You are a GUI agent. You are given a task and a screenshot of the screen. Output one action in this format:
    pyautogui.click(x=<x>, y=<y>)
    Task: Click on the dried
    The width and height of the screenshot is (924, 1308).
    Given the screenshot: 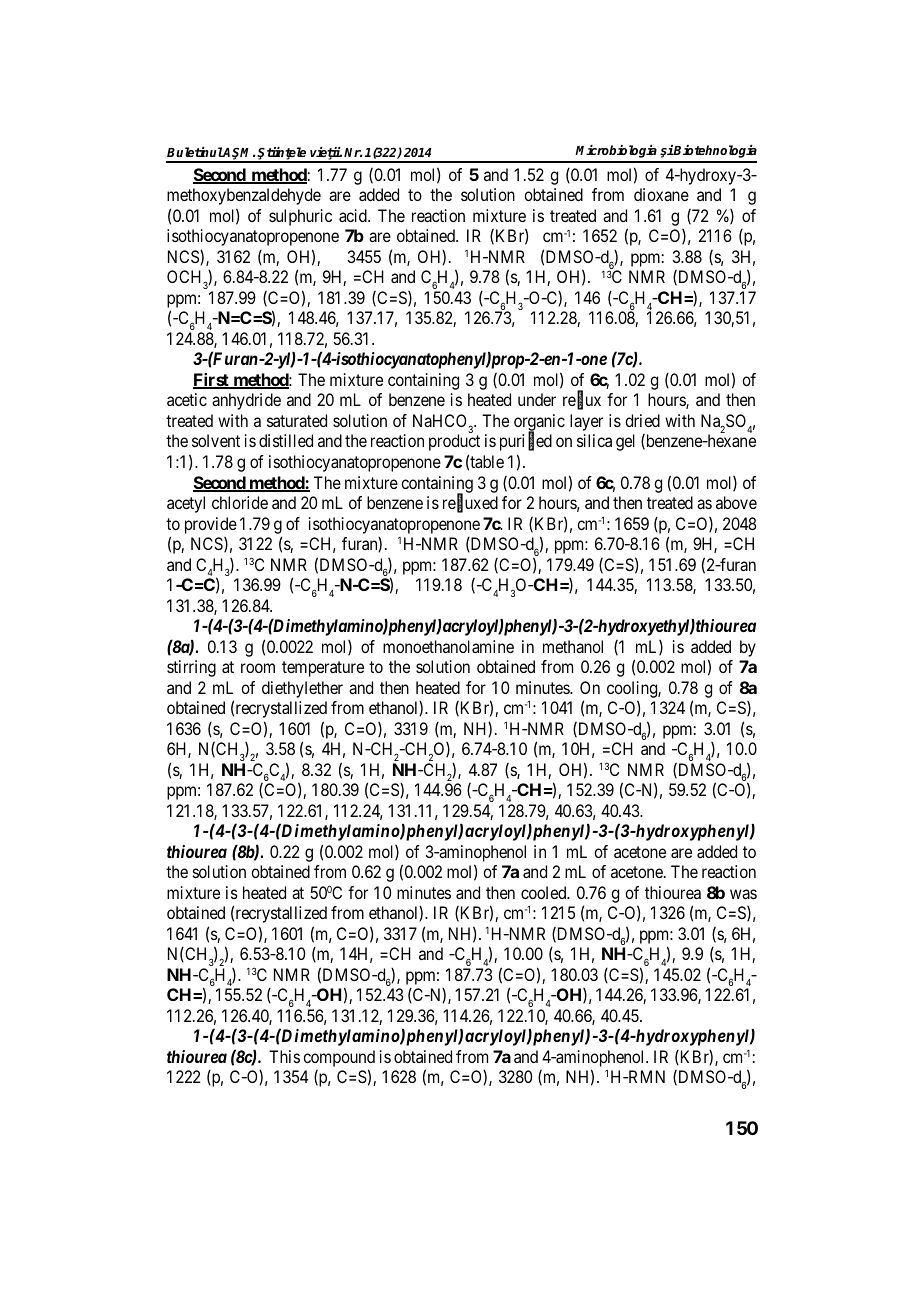 What is the action you would take?
    pyautogui.click(x=642, y=420)
